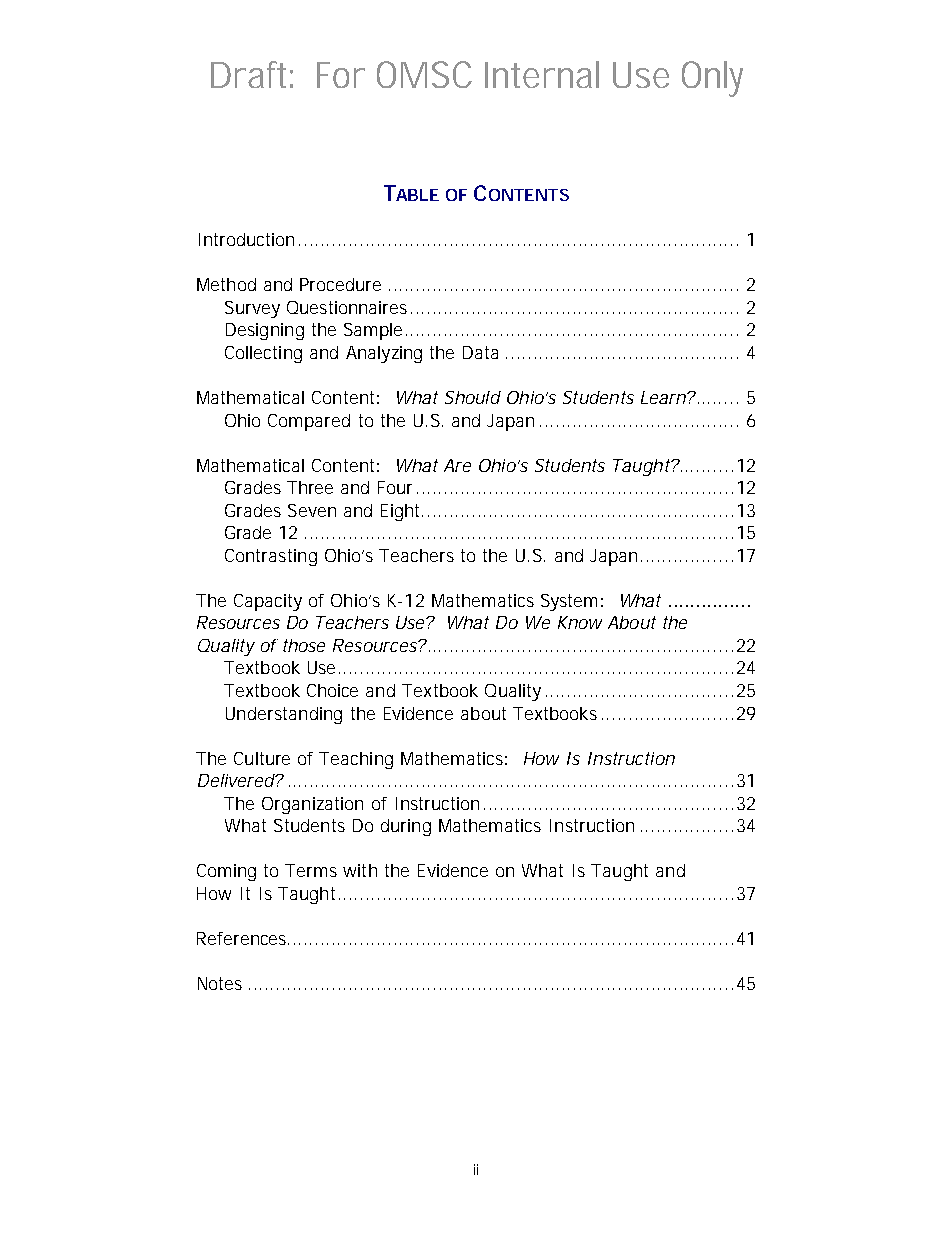  What do you see at coordinates (542, 74) in the page?
I see `Internal` at bounding box center [542, 74].
